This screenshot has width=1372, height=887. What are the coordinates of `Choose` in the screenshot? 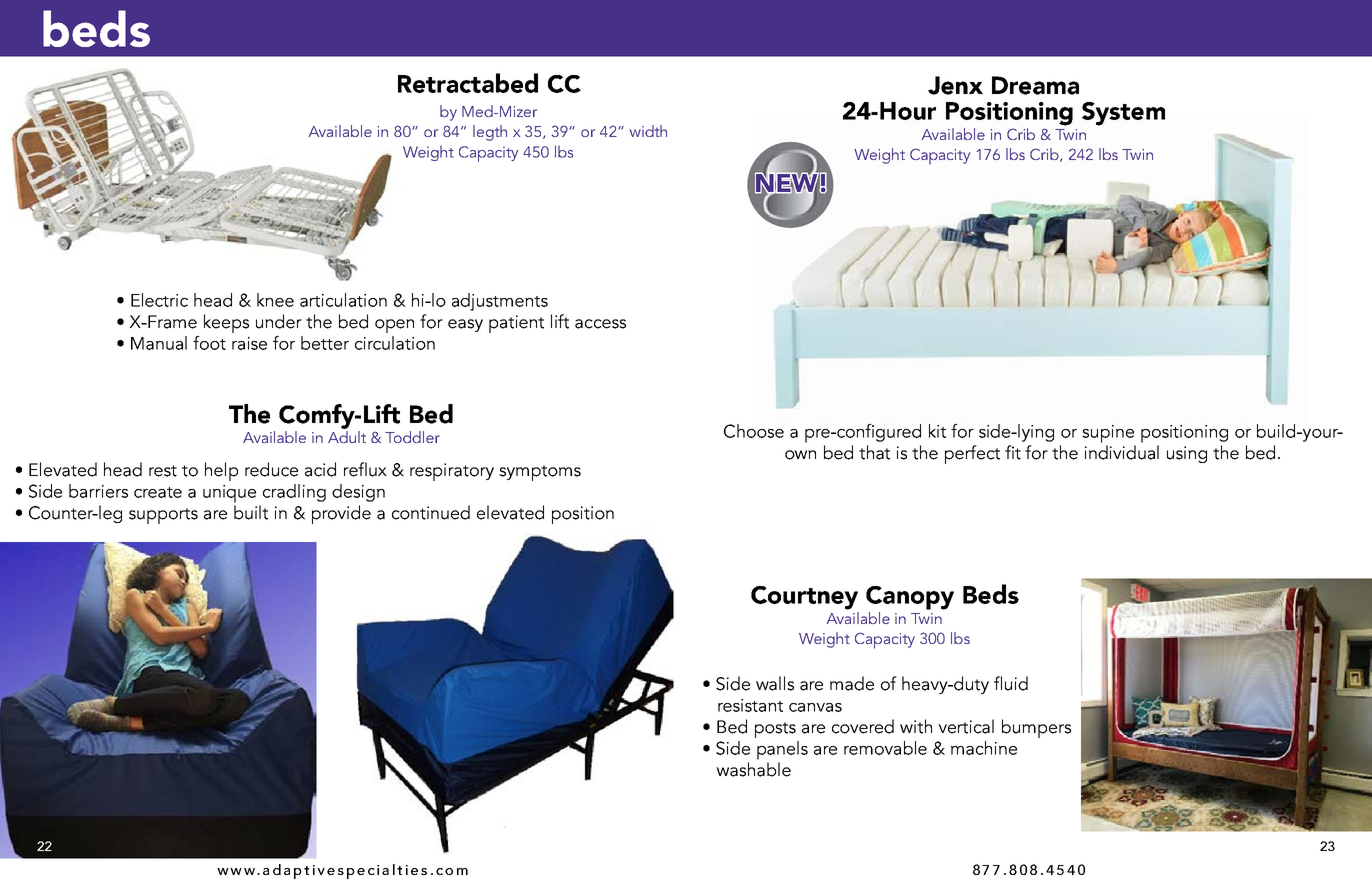 It's located at (754, 431).
